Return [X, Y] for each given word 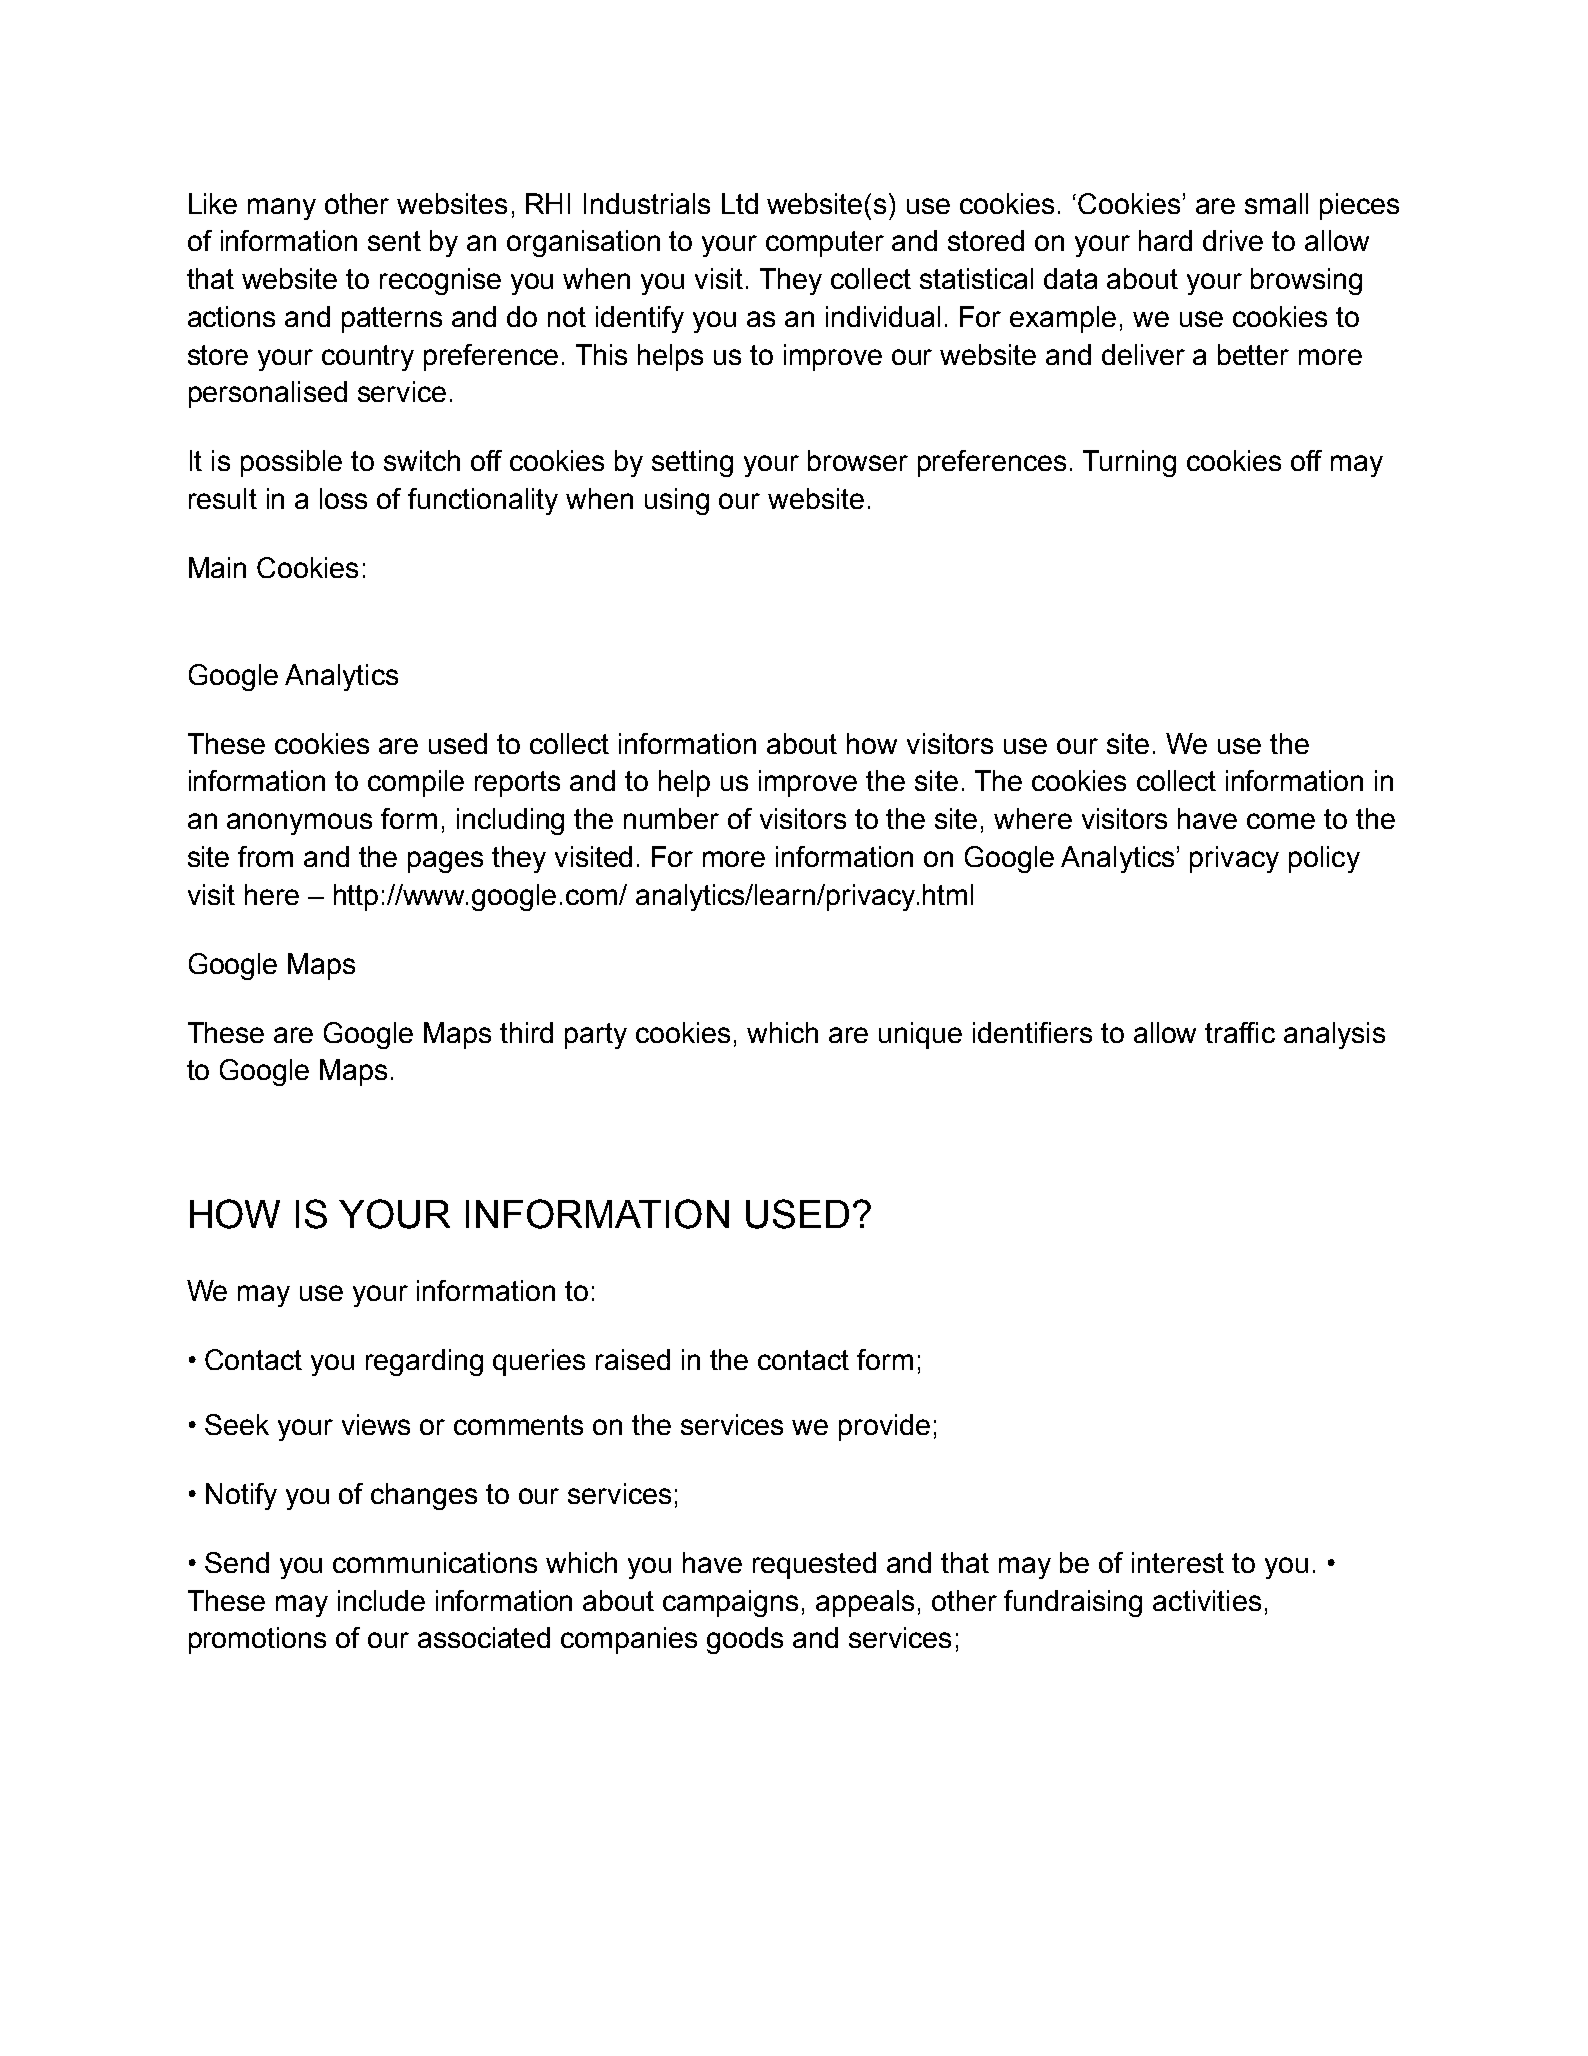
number [671, 818]
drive [1233, 240]
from [265, 856]
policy [1324, 859]
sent [394, 241]
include [381, 1600]
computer [825, 244]
